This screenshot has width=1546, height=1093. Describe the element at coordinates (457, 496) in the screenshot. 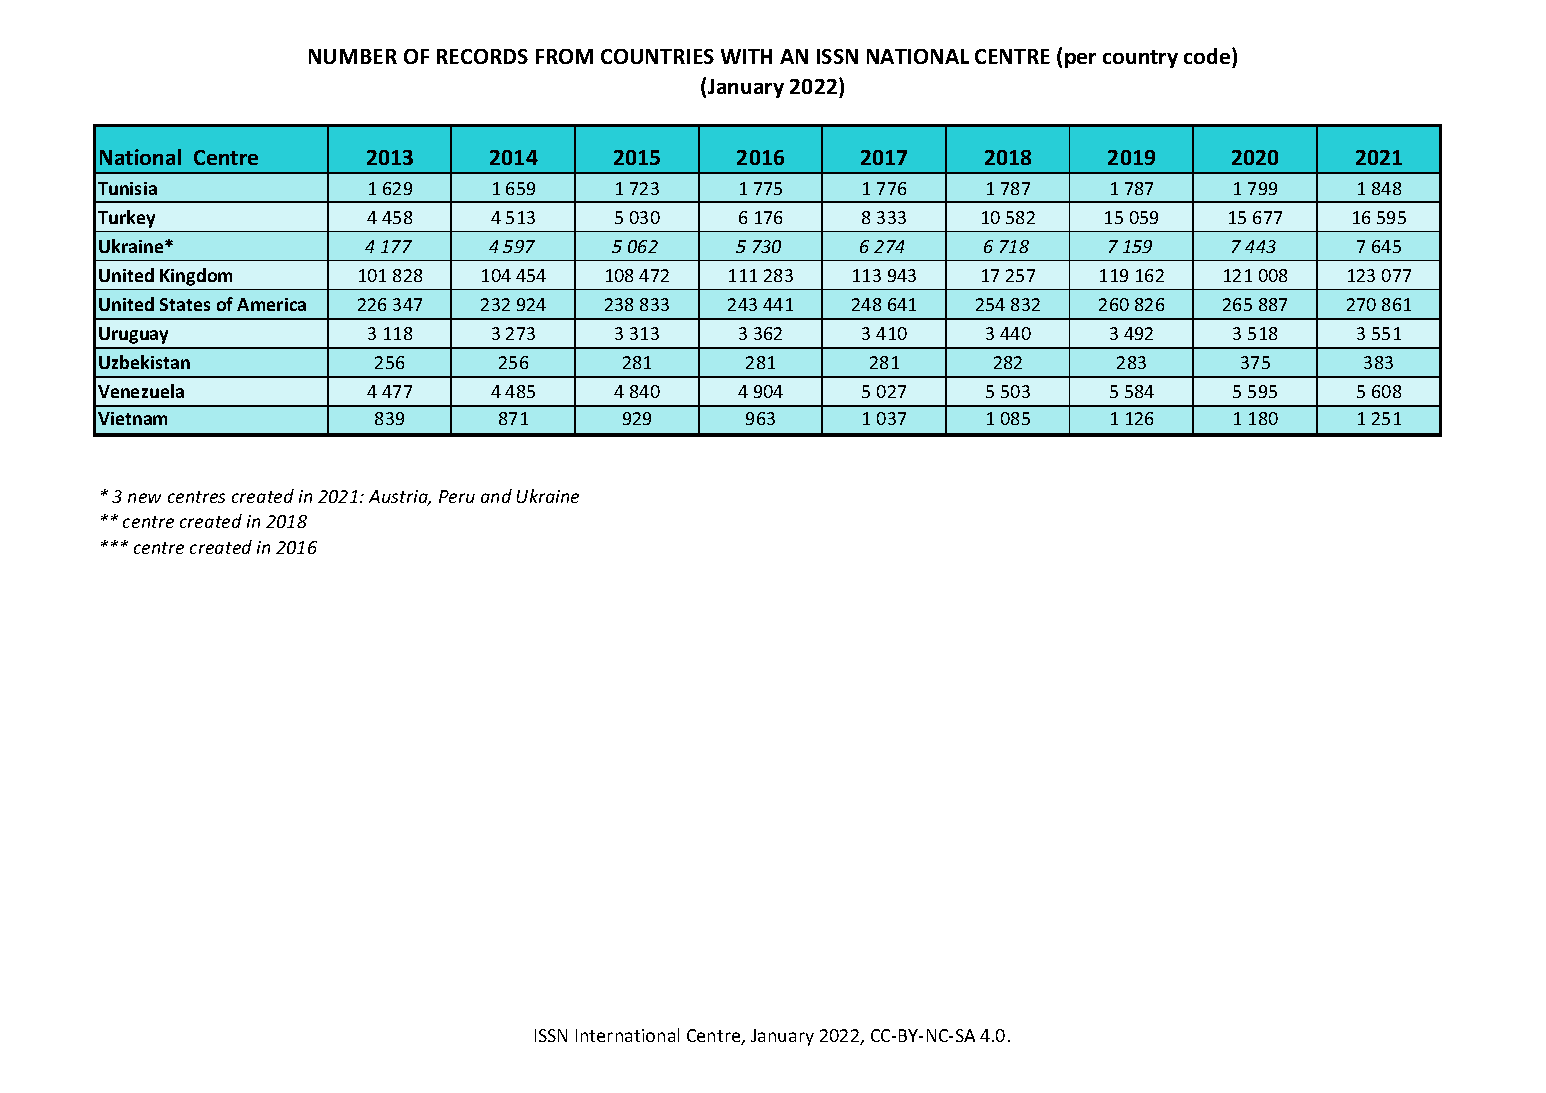

I see `Peru` at that location.
